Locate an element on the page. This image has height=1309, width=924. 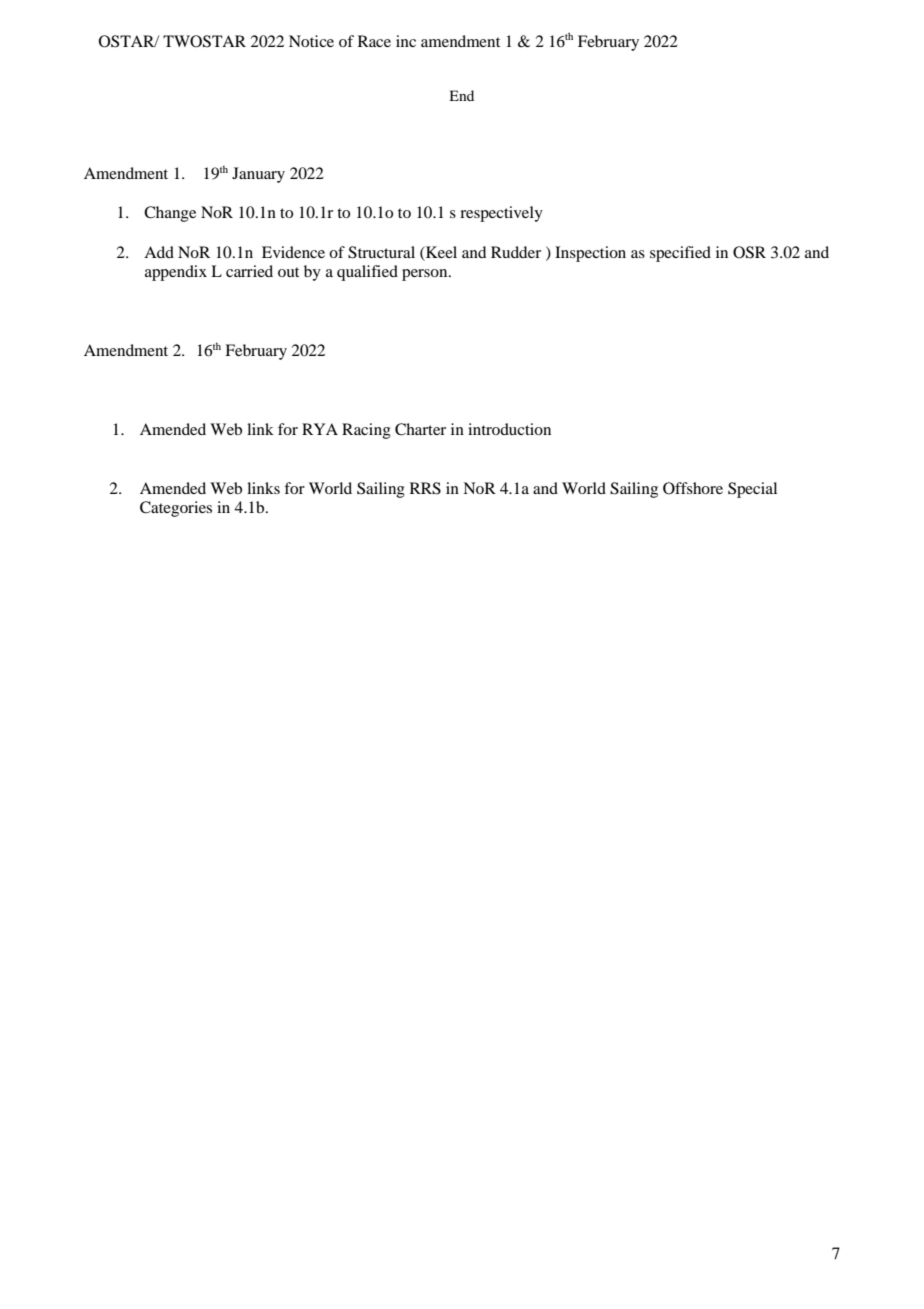
carried is located at coordinates (249, 271).
